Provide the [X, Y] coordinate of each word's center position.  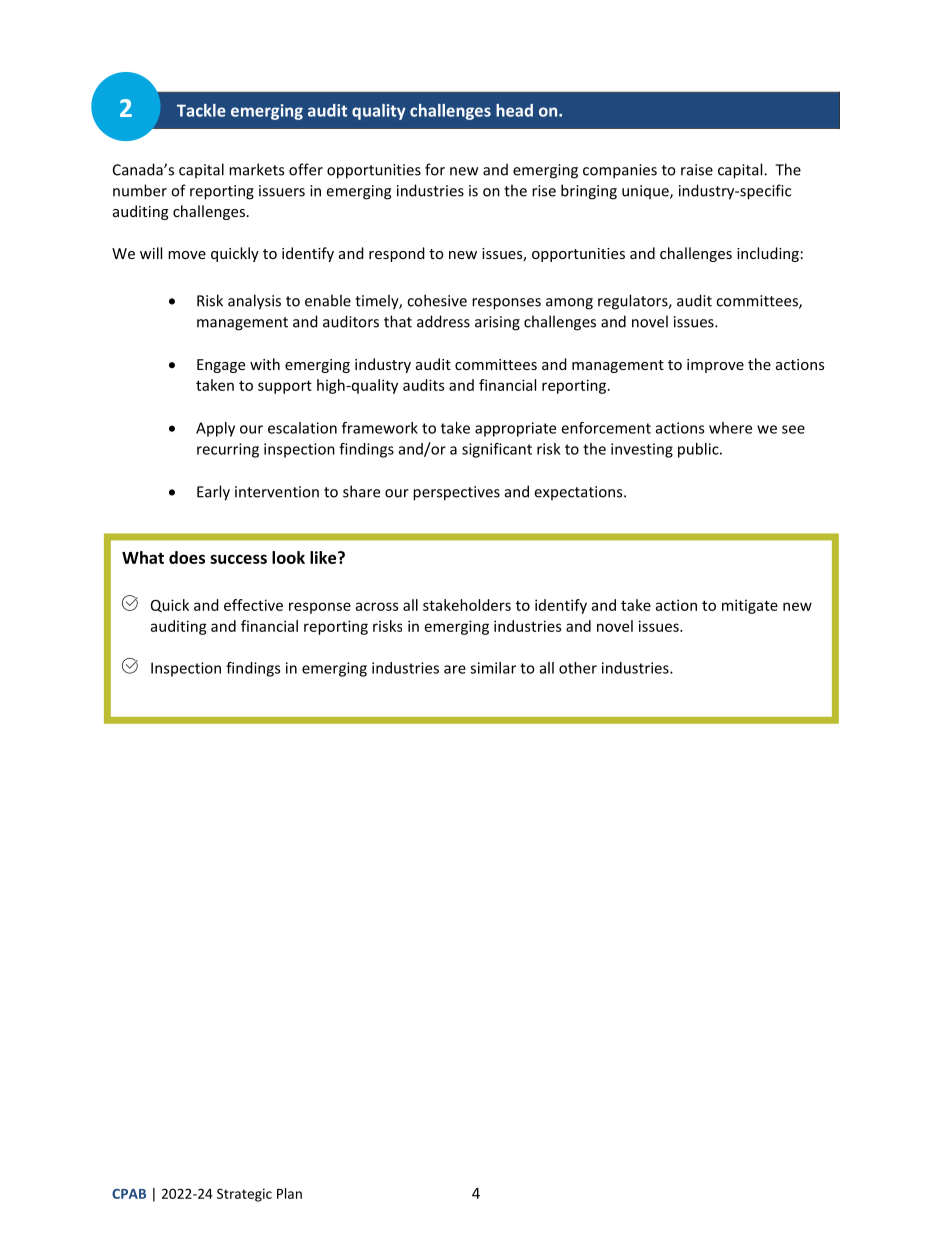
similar [493, 668]
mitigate [750, 606]
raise [697, 170]
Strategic [244, 1195]
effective [253, 605]
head [514, 110]
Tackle [201, 110]
